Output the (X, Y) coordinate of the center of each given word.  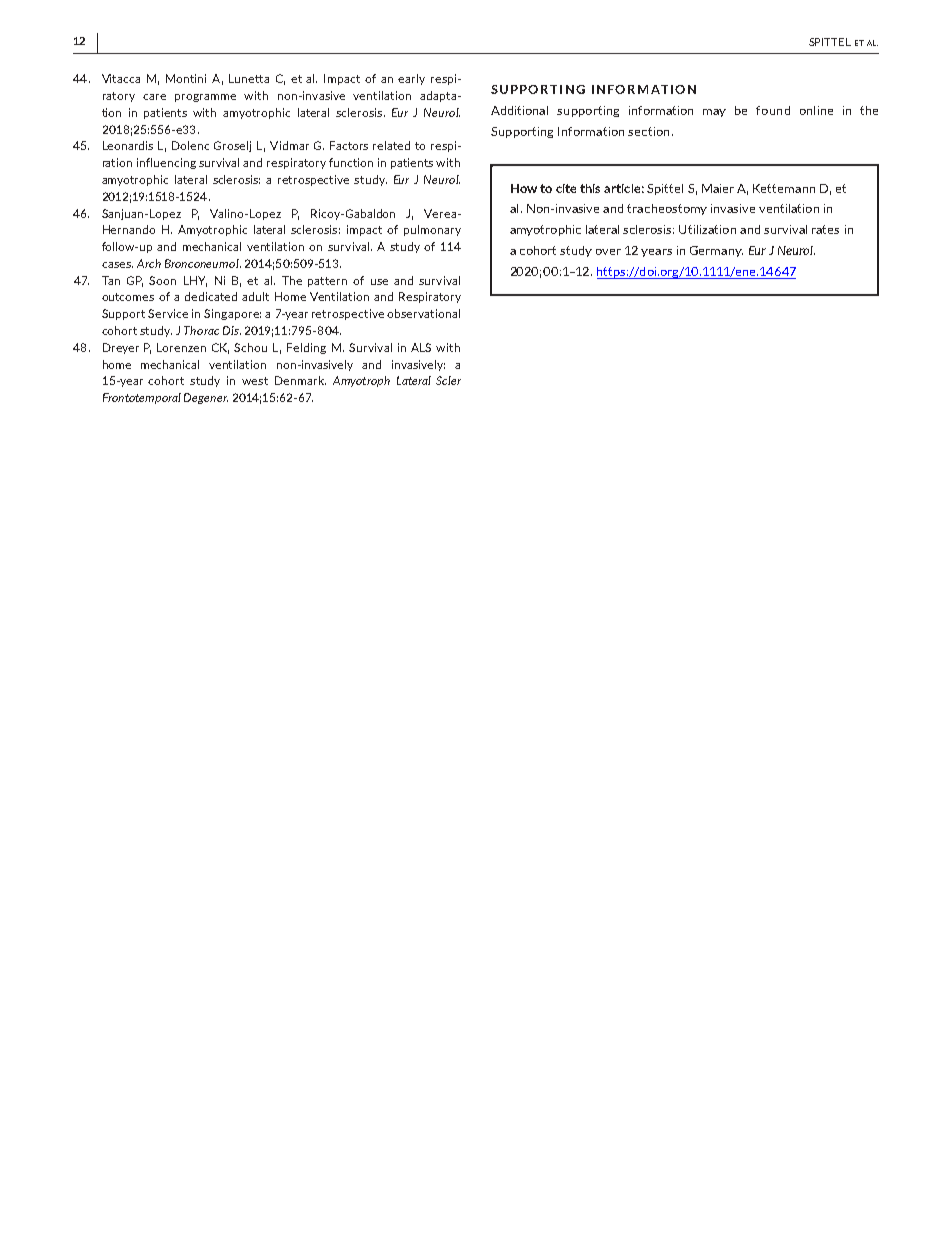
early (411, 79)
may (714, 113)
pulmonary (432, 230)
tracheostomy (667, 209)
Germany (716, 251)
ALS (421, 347)
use (379, 282)
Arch (149, 263)
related (391, 145)
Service (168, 313)
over (608, 252)
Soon (162, 280)
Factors (349, 145)
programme (205, 98)
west (255, 381)
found (773, 110)
